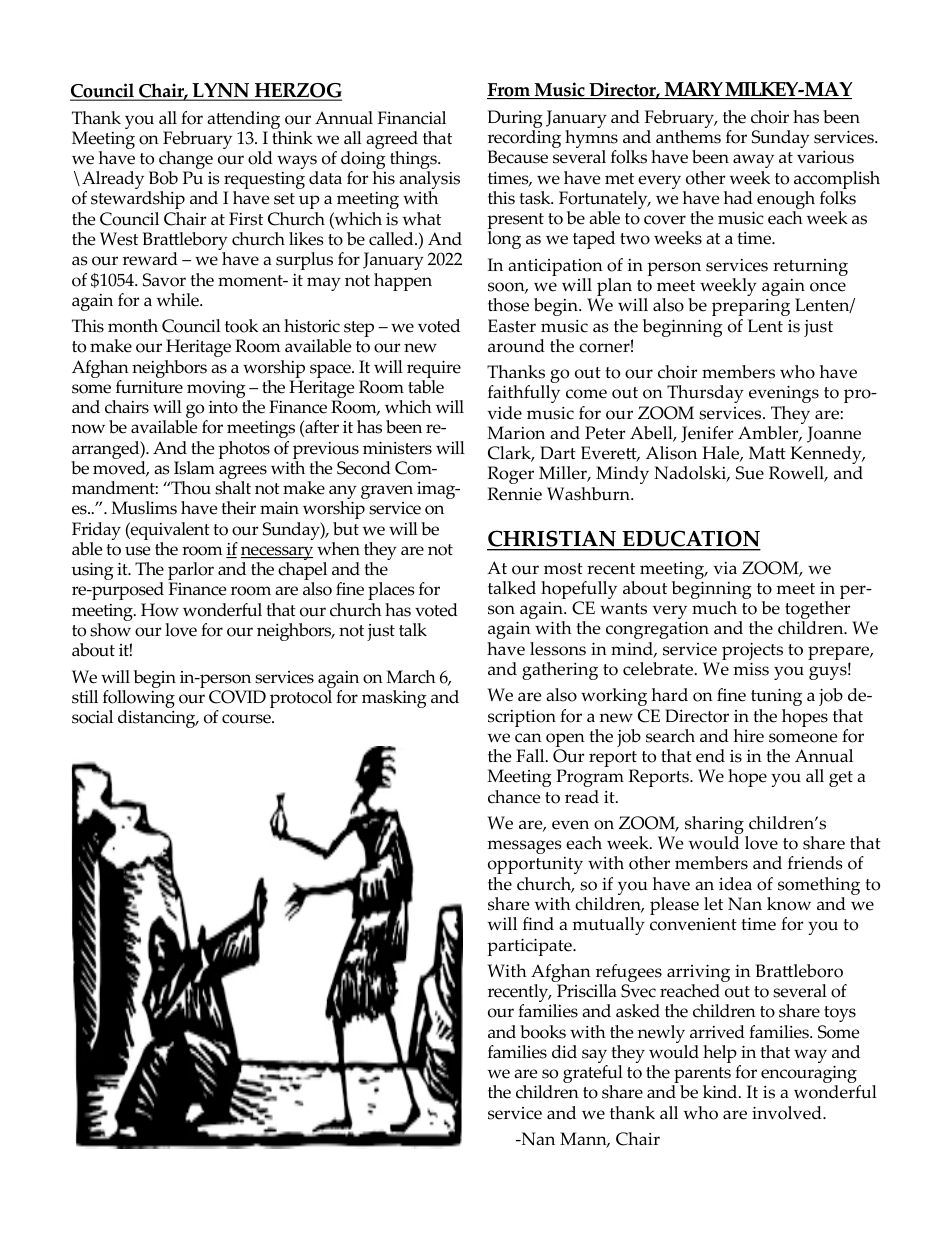  I want to click on distancing, so click(158, 719).
